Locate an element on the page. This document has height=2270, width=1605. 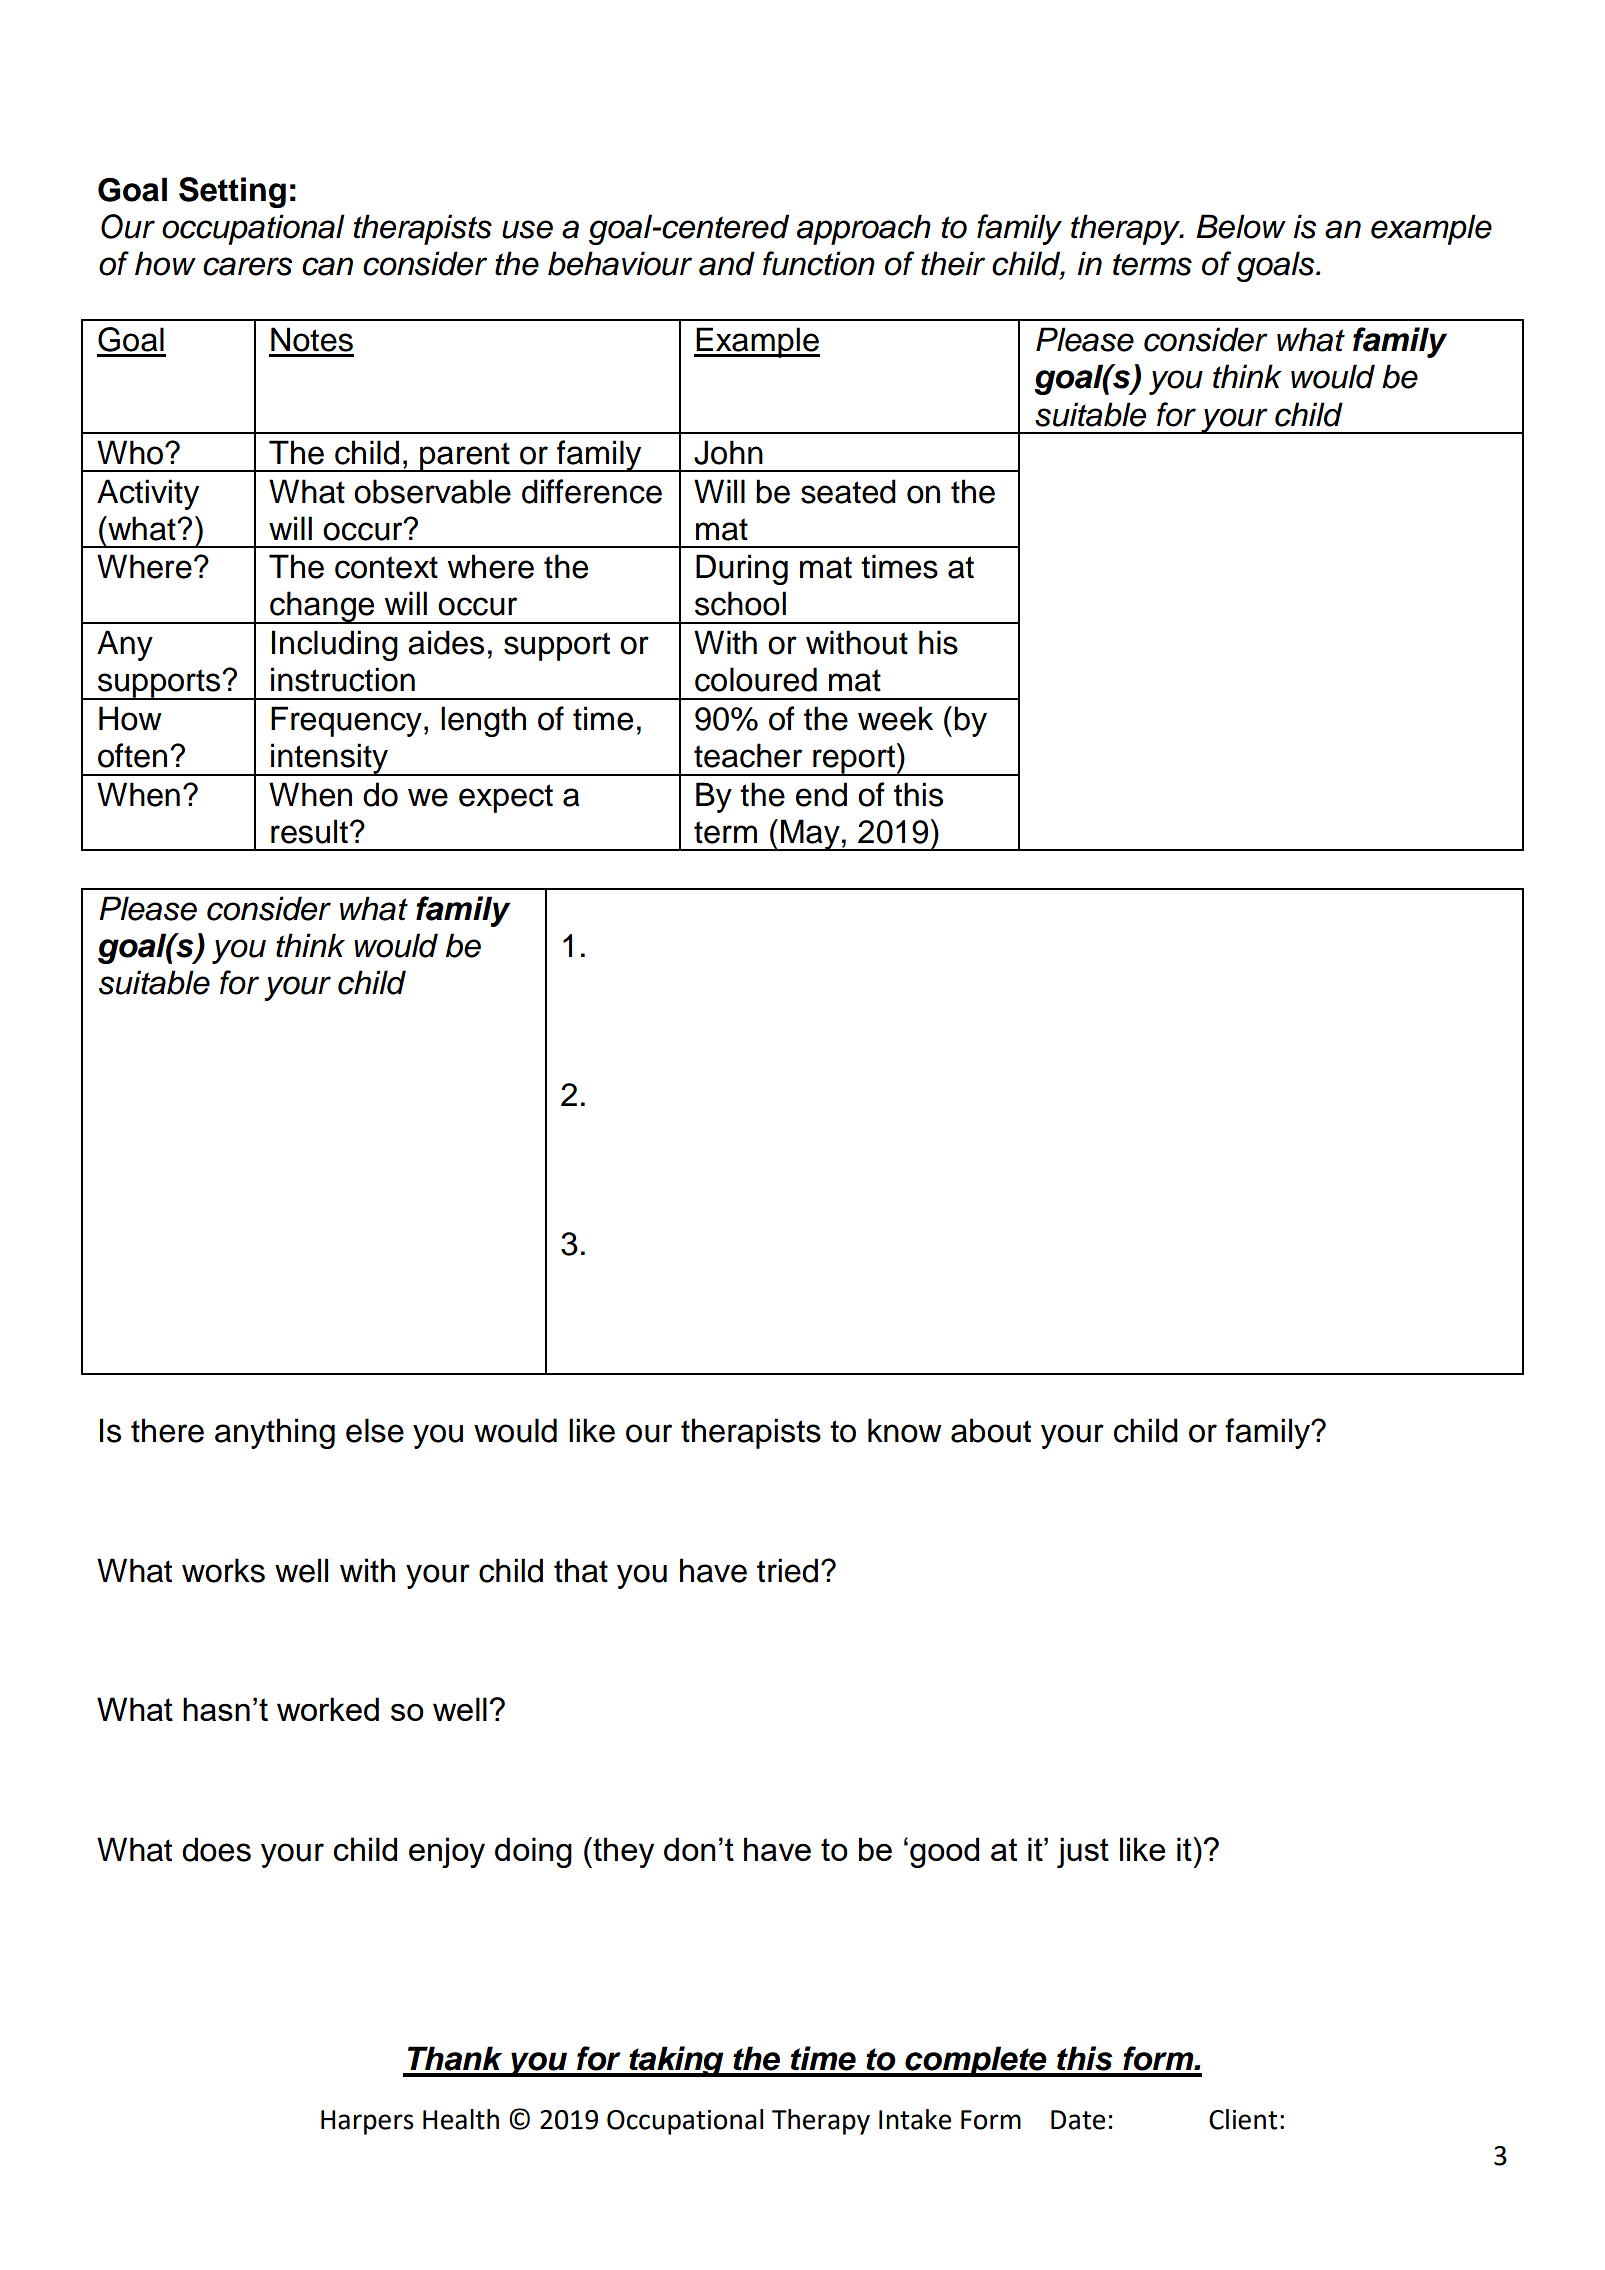
May is located at coordinates (810, 835).
